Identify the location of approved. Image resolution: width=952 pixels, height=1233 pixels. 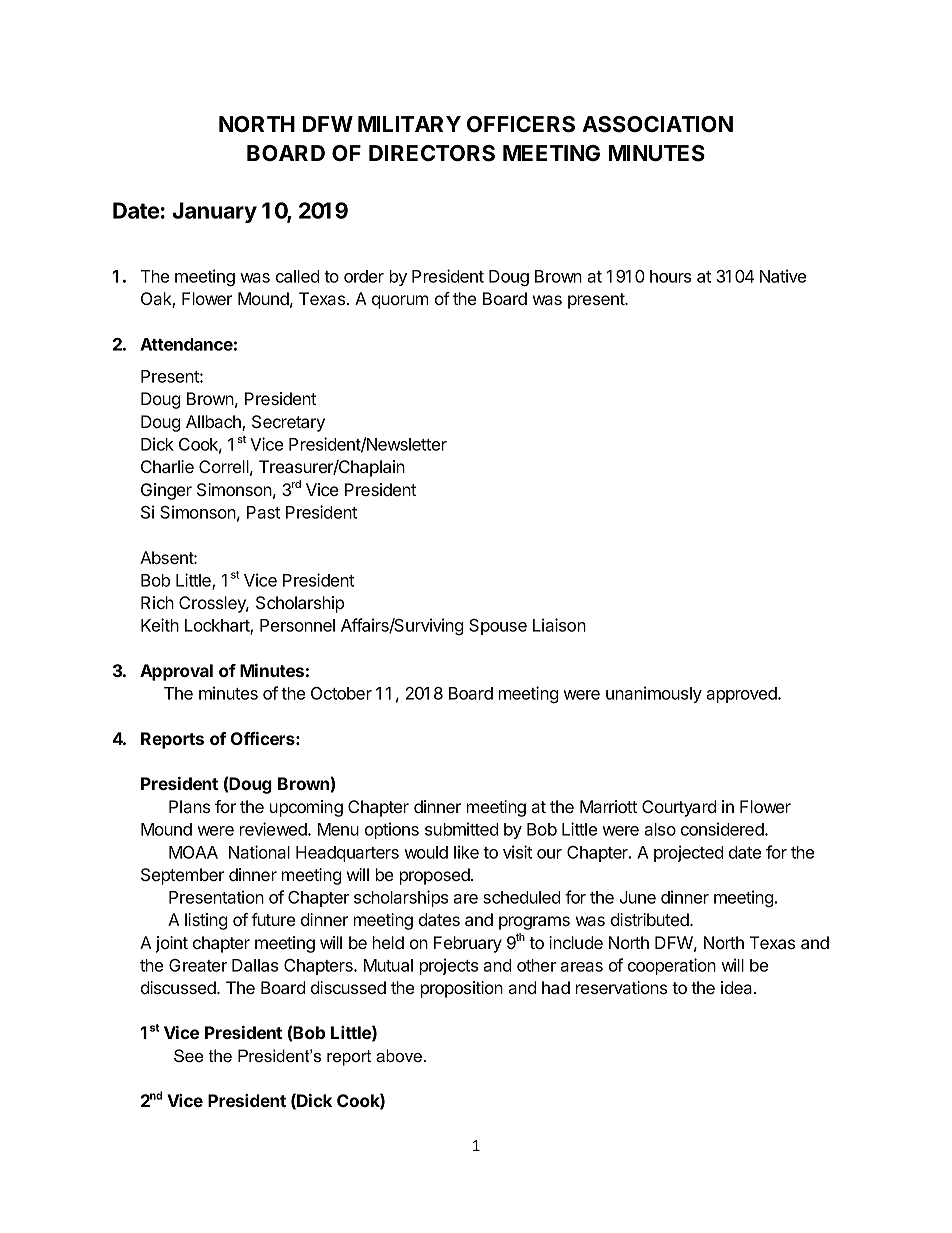
(742, 695).
